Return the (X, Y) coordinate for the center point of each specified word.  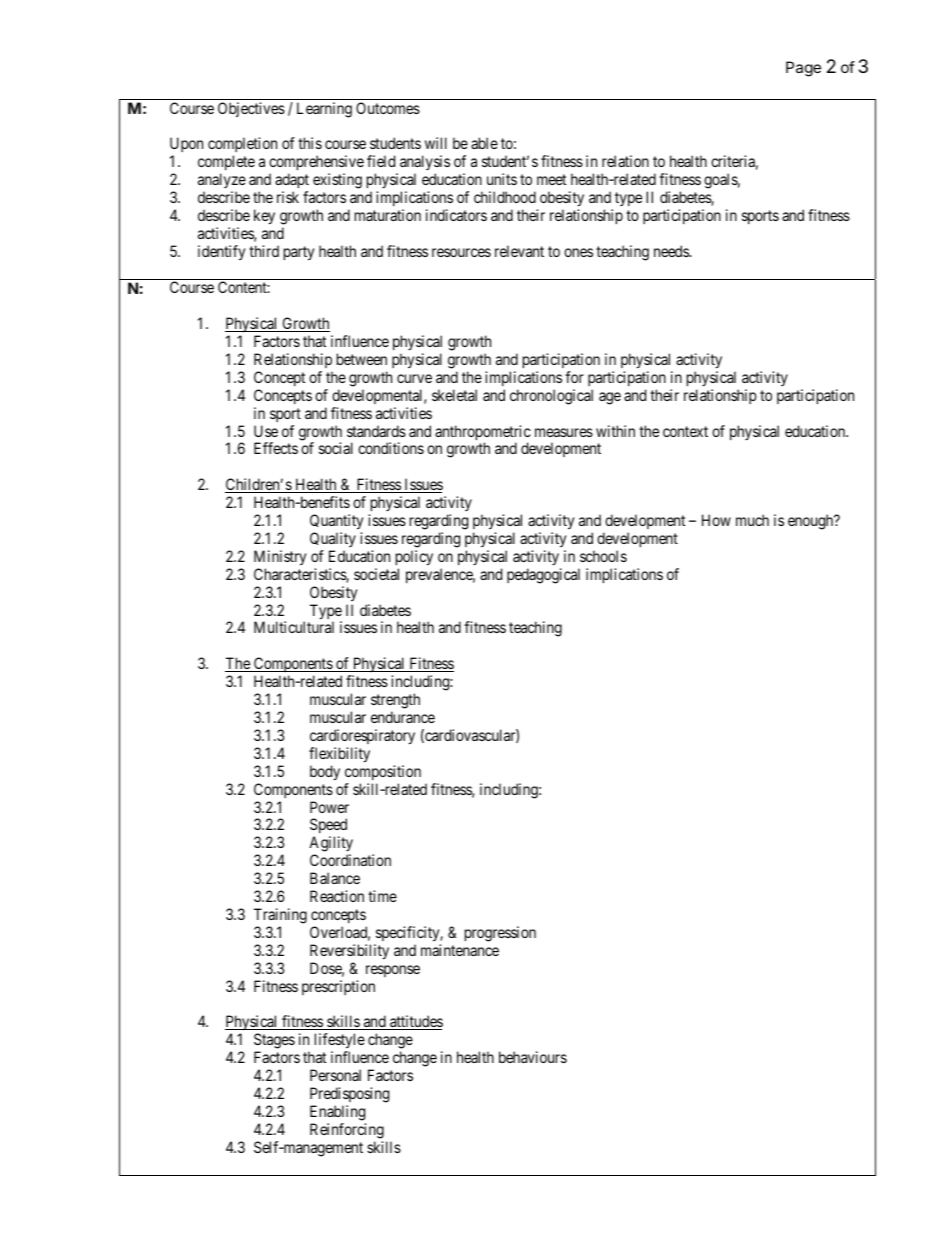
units (502, 179)
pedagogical (543, 576)
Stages (274, 1042)
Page (803, 69)
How (716, 520)
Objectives (251, 109)
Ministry (280, 558)
